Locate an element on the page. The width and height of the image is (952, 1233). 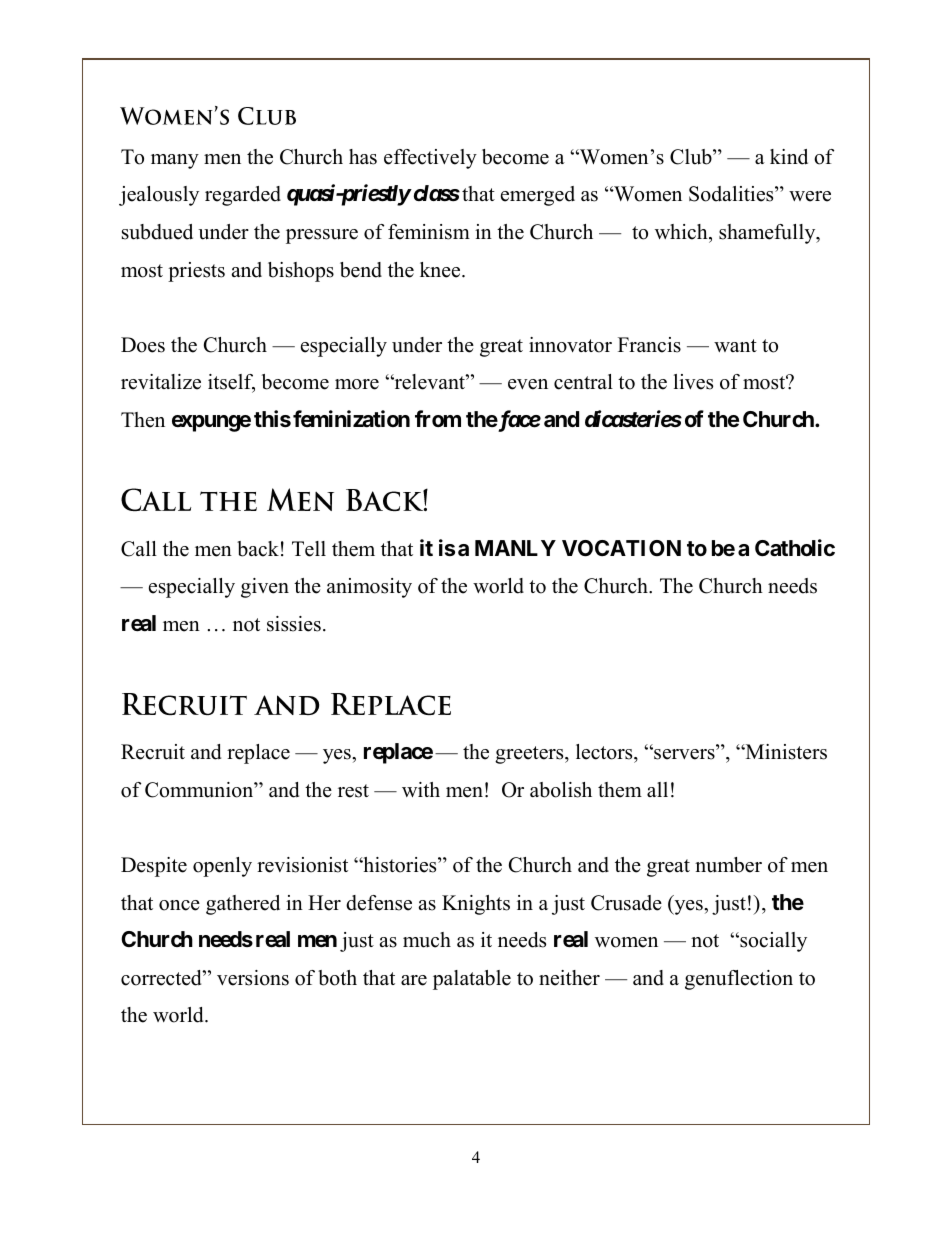
palatable is located at coordinates (472, 980).
